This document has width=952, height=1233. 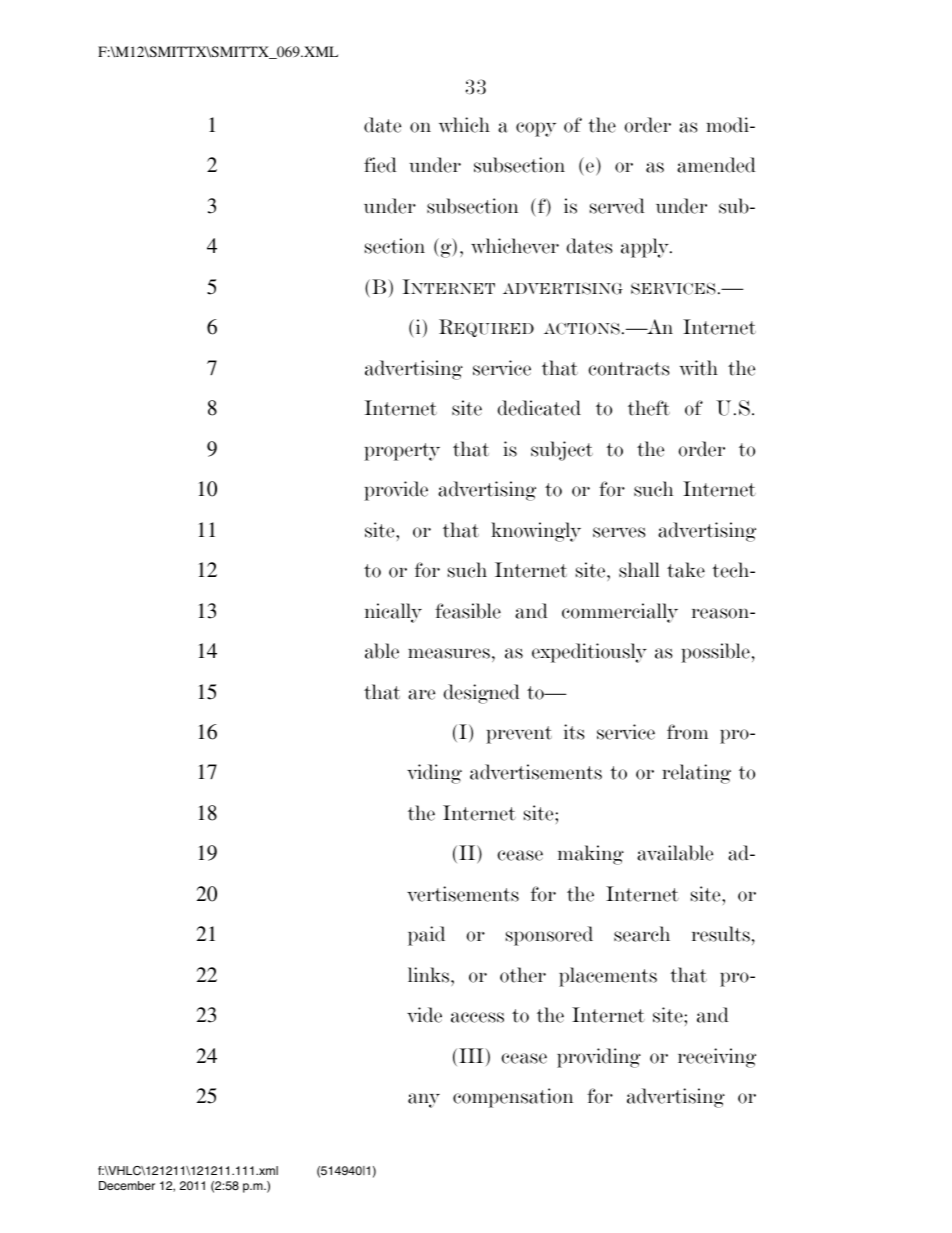 I want to click on links, so click(x=430, y=975).
